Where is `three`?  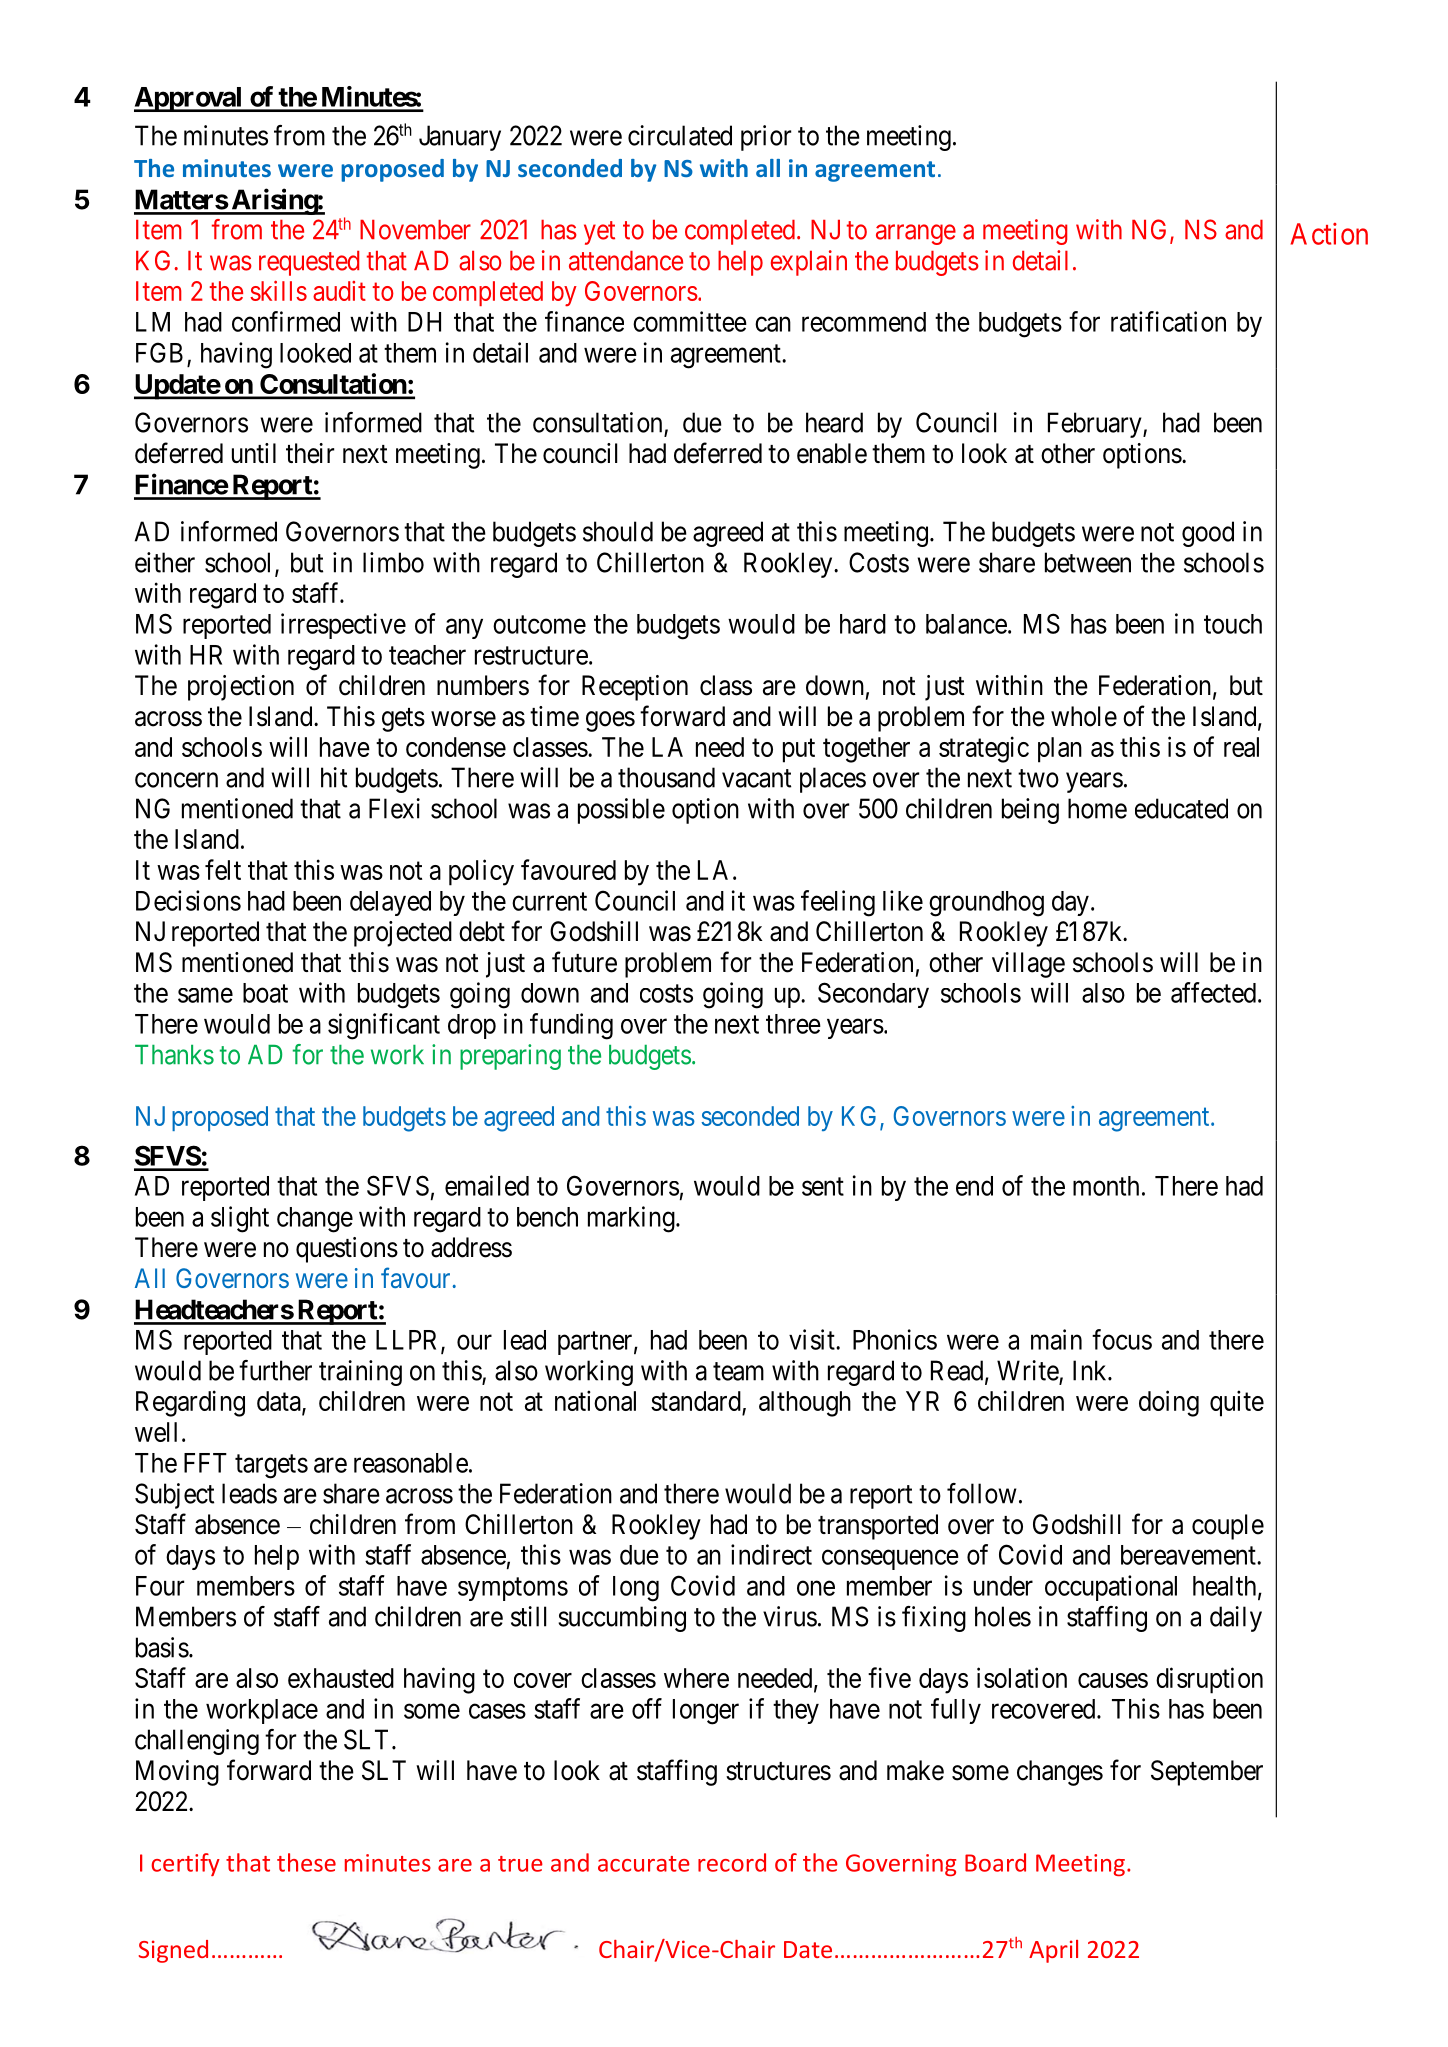 three is located at coordinates (793, 1024).
